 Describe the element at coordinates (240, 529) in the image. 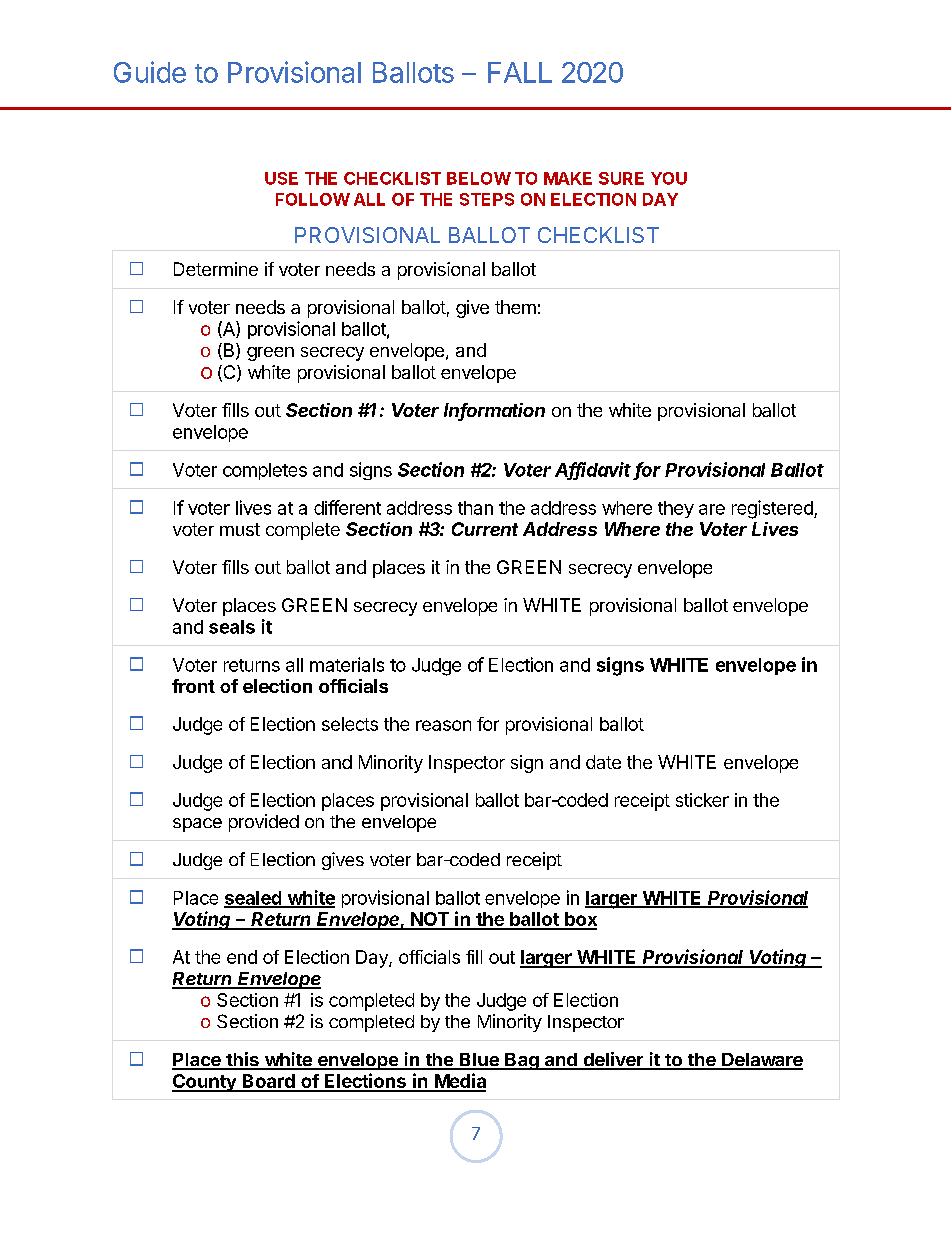

I see `must` at that location.
